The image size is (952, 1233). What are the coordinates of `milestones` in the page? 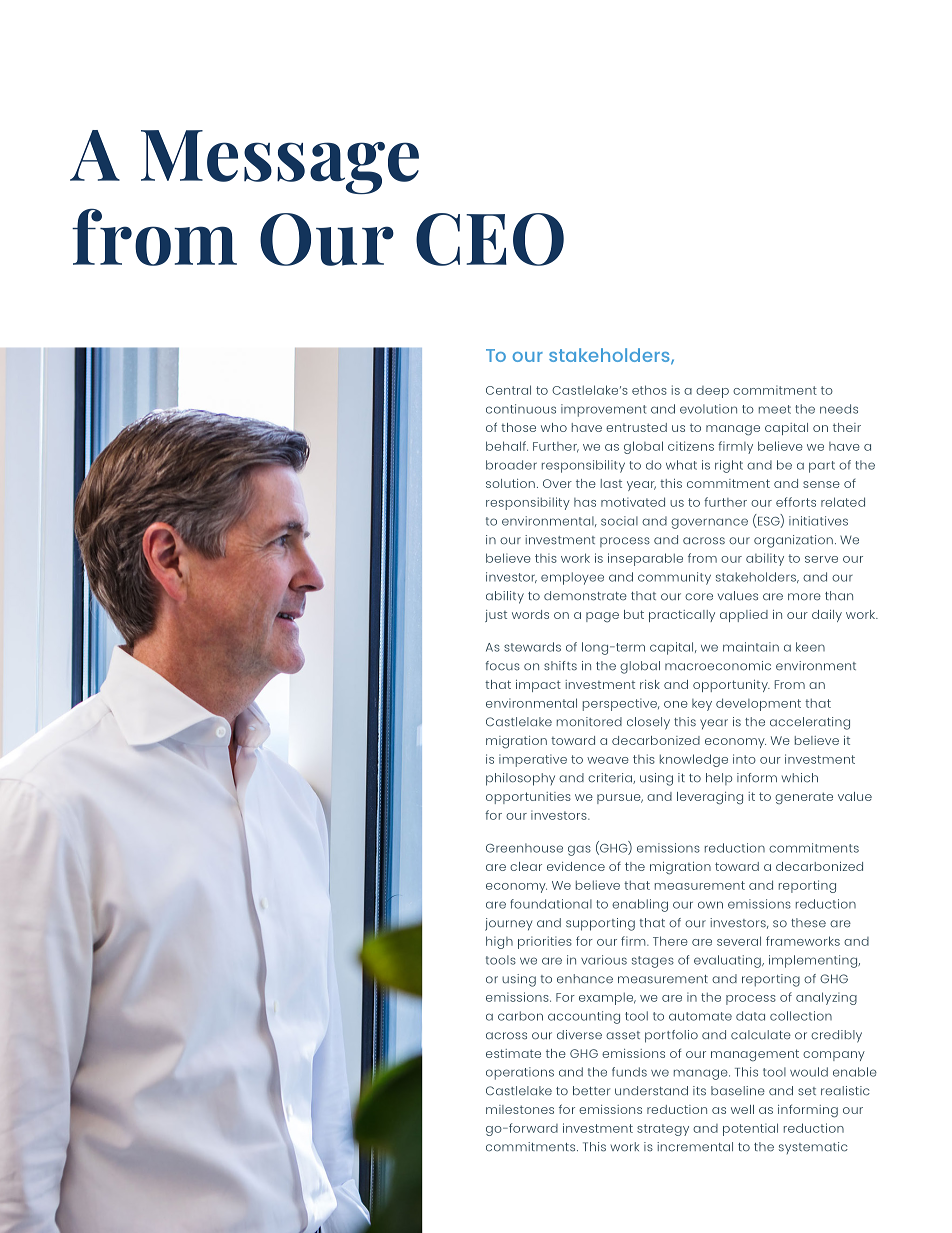 It's located at (520, 1109).
